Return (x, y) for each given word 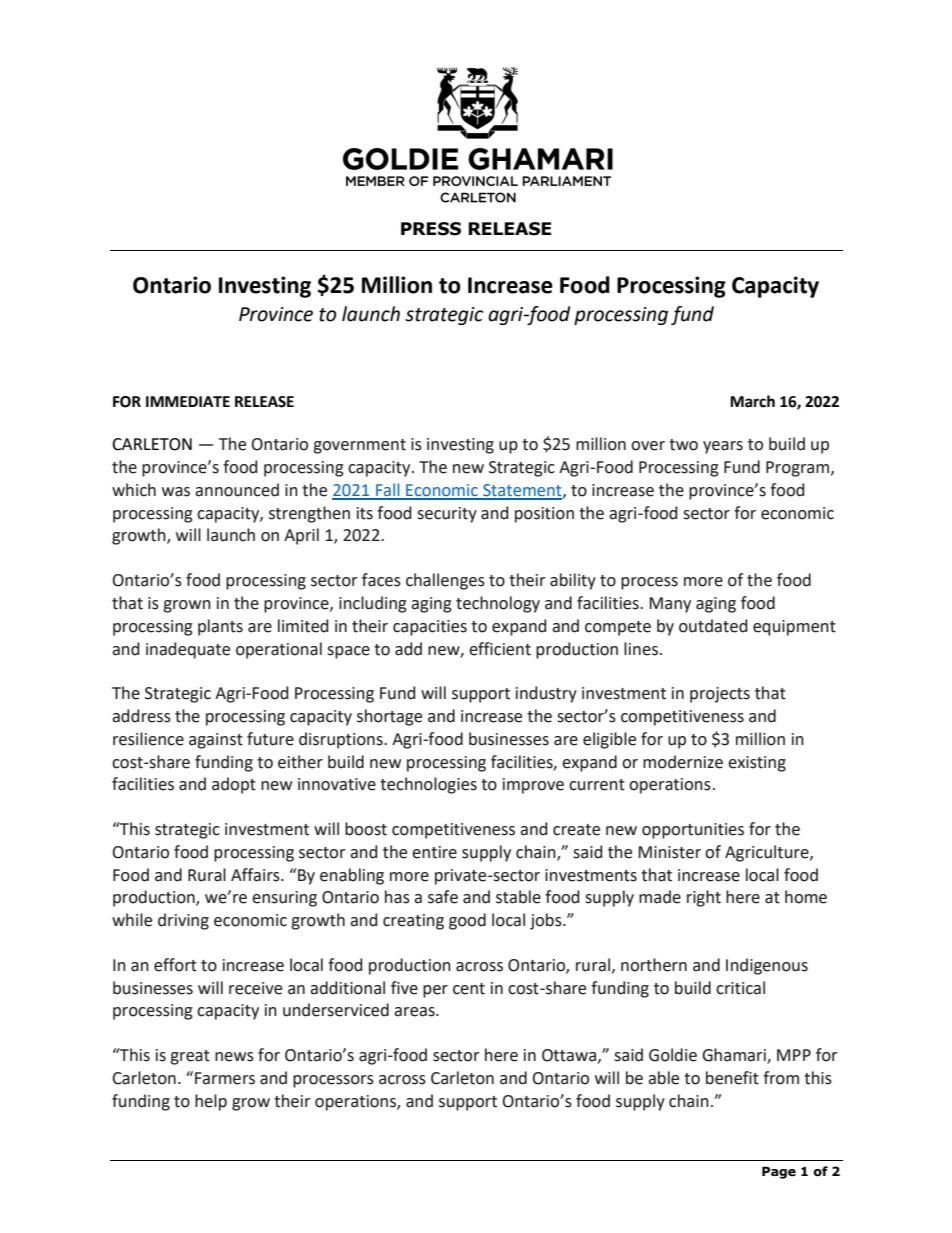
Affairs (256, 875)
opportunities (693, 831)
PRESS (431, 229)
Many (670, 605)
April (301, 536)
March (752, 401)
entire (434, 852)
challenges (445, 581)
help (211, 1102)
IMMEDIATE (188, 401)
